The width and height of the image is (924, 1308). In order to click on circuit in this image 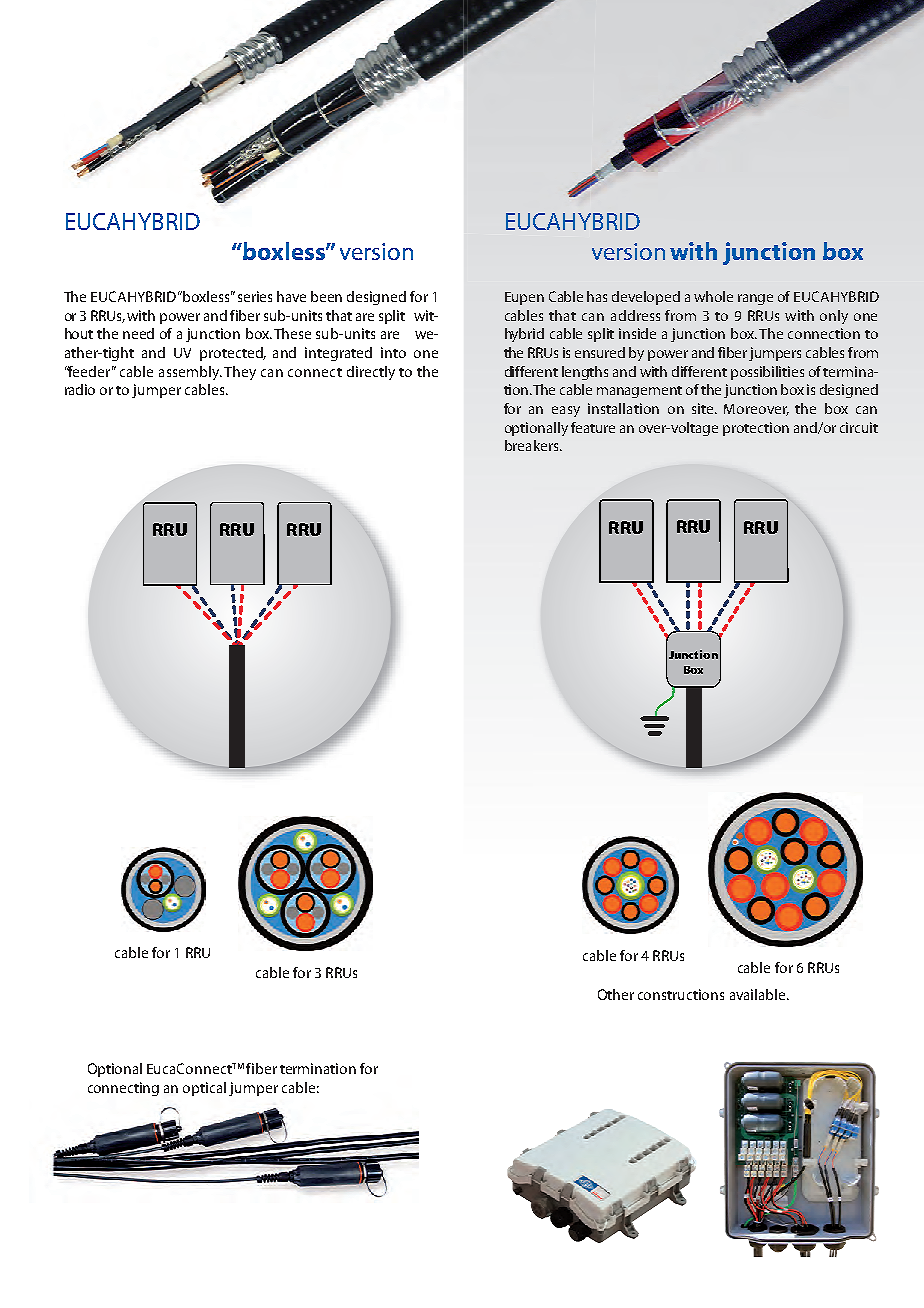, I will do `click(859, 427)`.
